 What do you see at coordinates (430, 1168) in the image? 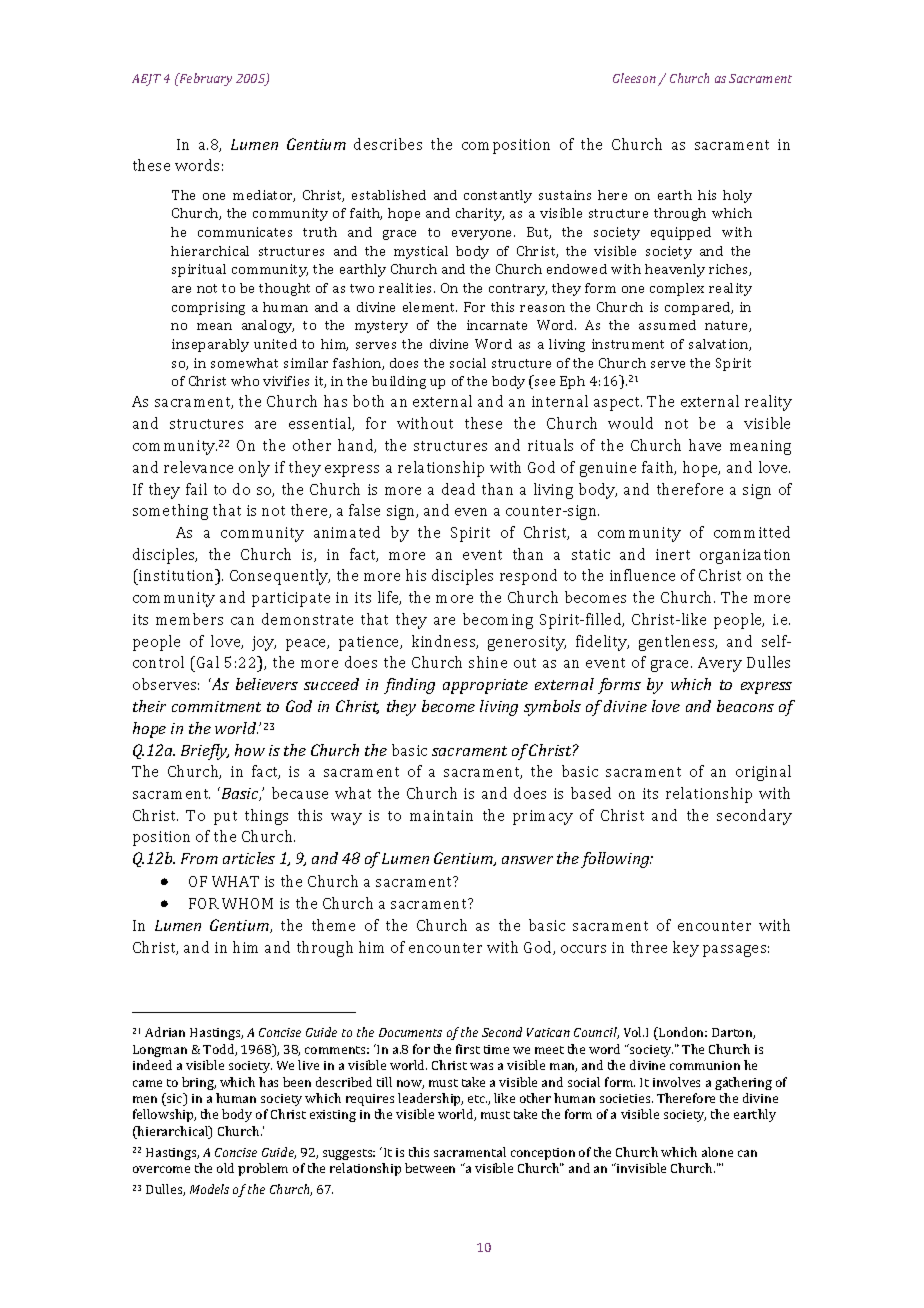
I see `between` at bounding box center [430, 1168].
